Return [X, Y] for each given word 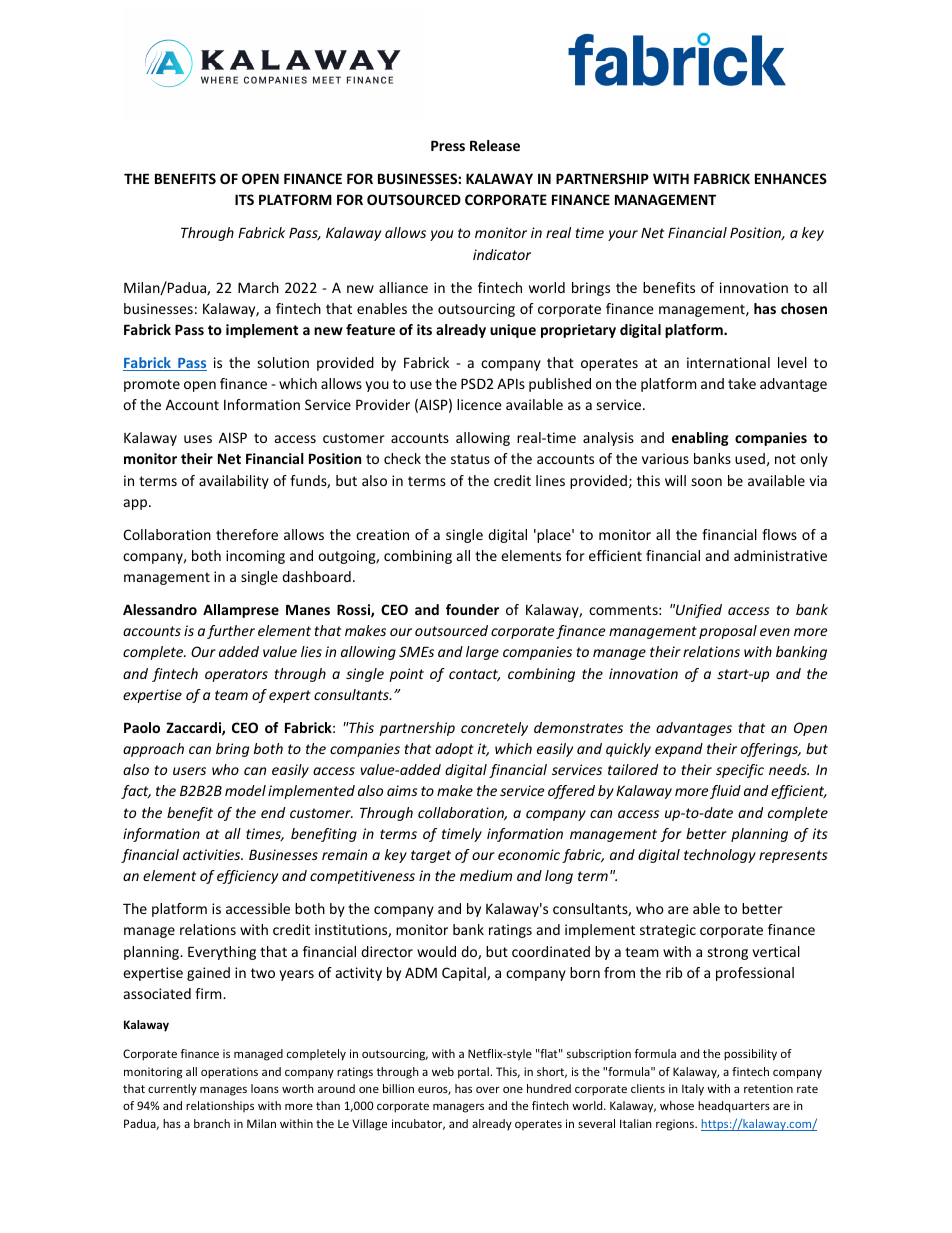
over [488, 1089]
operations [229, 1073]
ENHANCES [791, 178]
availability [234, 482]
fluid [725, 792]
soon [706, 482]
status [470, 459]
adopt [454, 750]
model [245, 790]
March [258, 287]
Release [495, 145]
